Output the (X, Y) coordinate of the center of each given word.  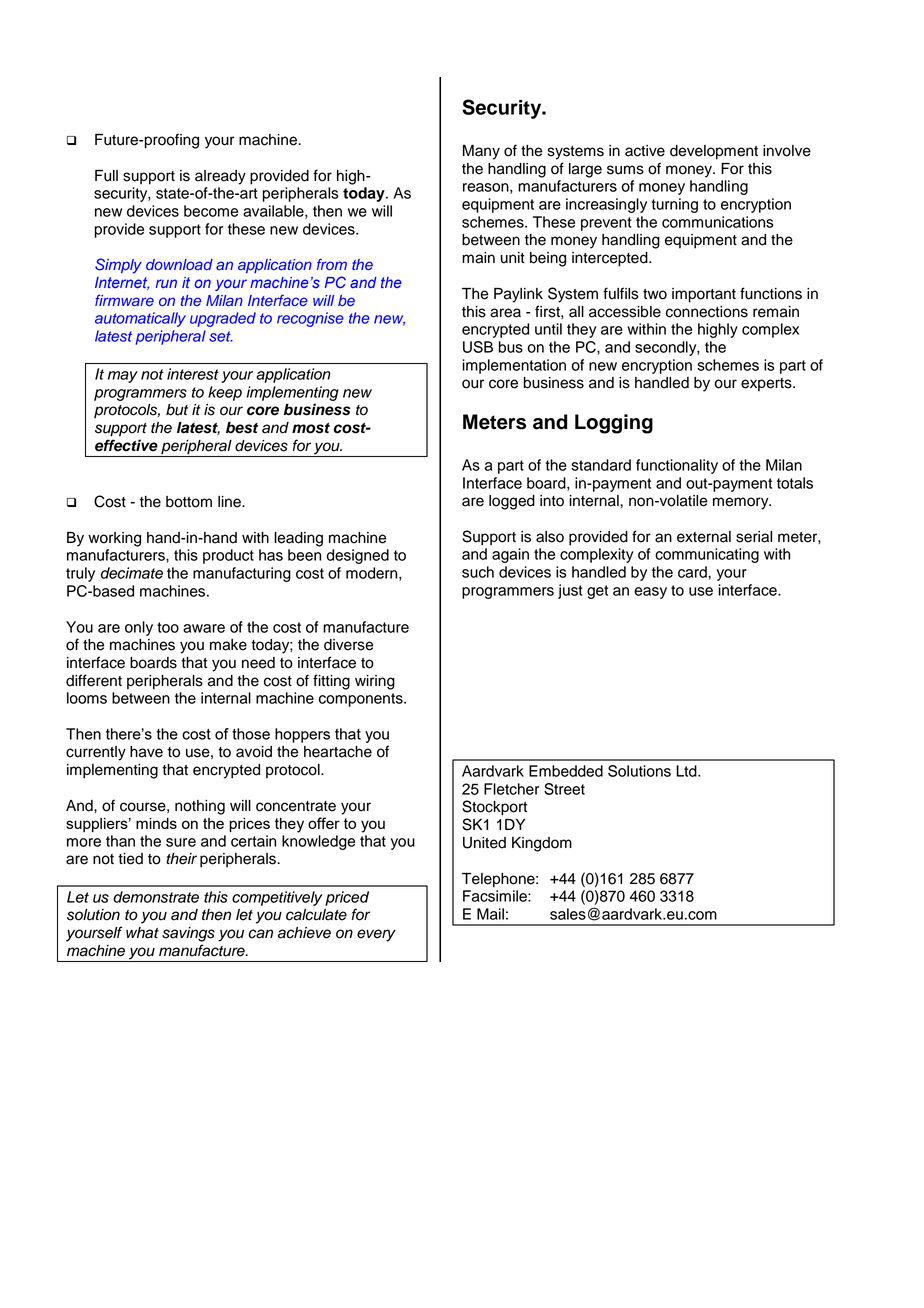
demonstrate (156, 897)
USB (478, 347)
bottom (189, 502)
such (478, 572)
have (146, 752)
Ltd (687, 771)
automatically (140, 319)
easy (650, 593)
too (168, 627)
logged (512, 502)
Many (481, 152)
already (220, 177)
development (714, 152)
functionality (677, 466)
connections (707, 312)
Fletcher (511, 789)
